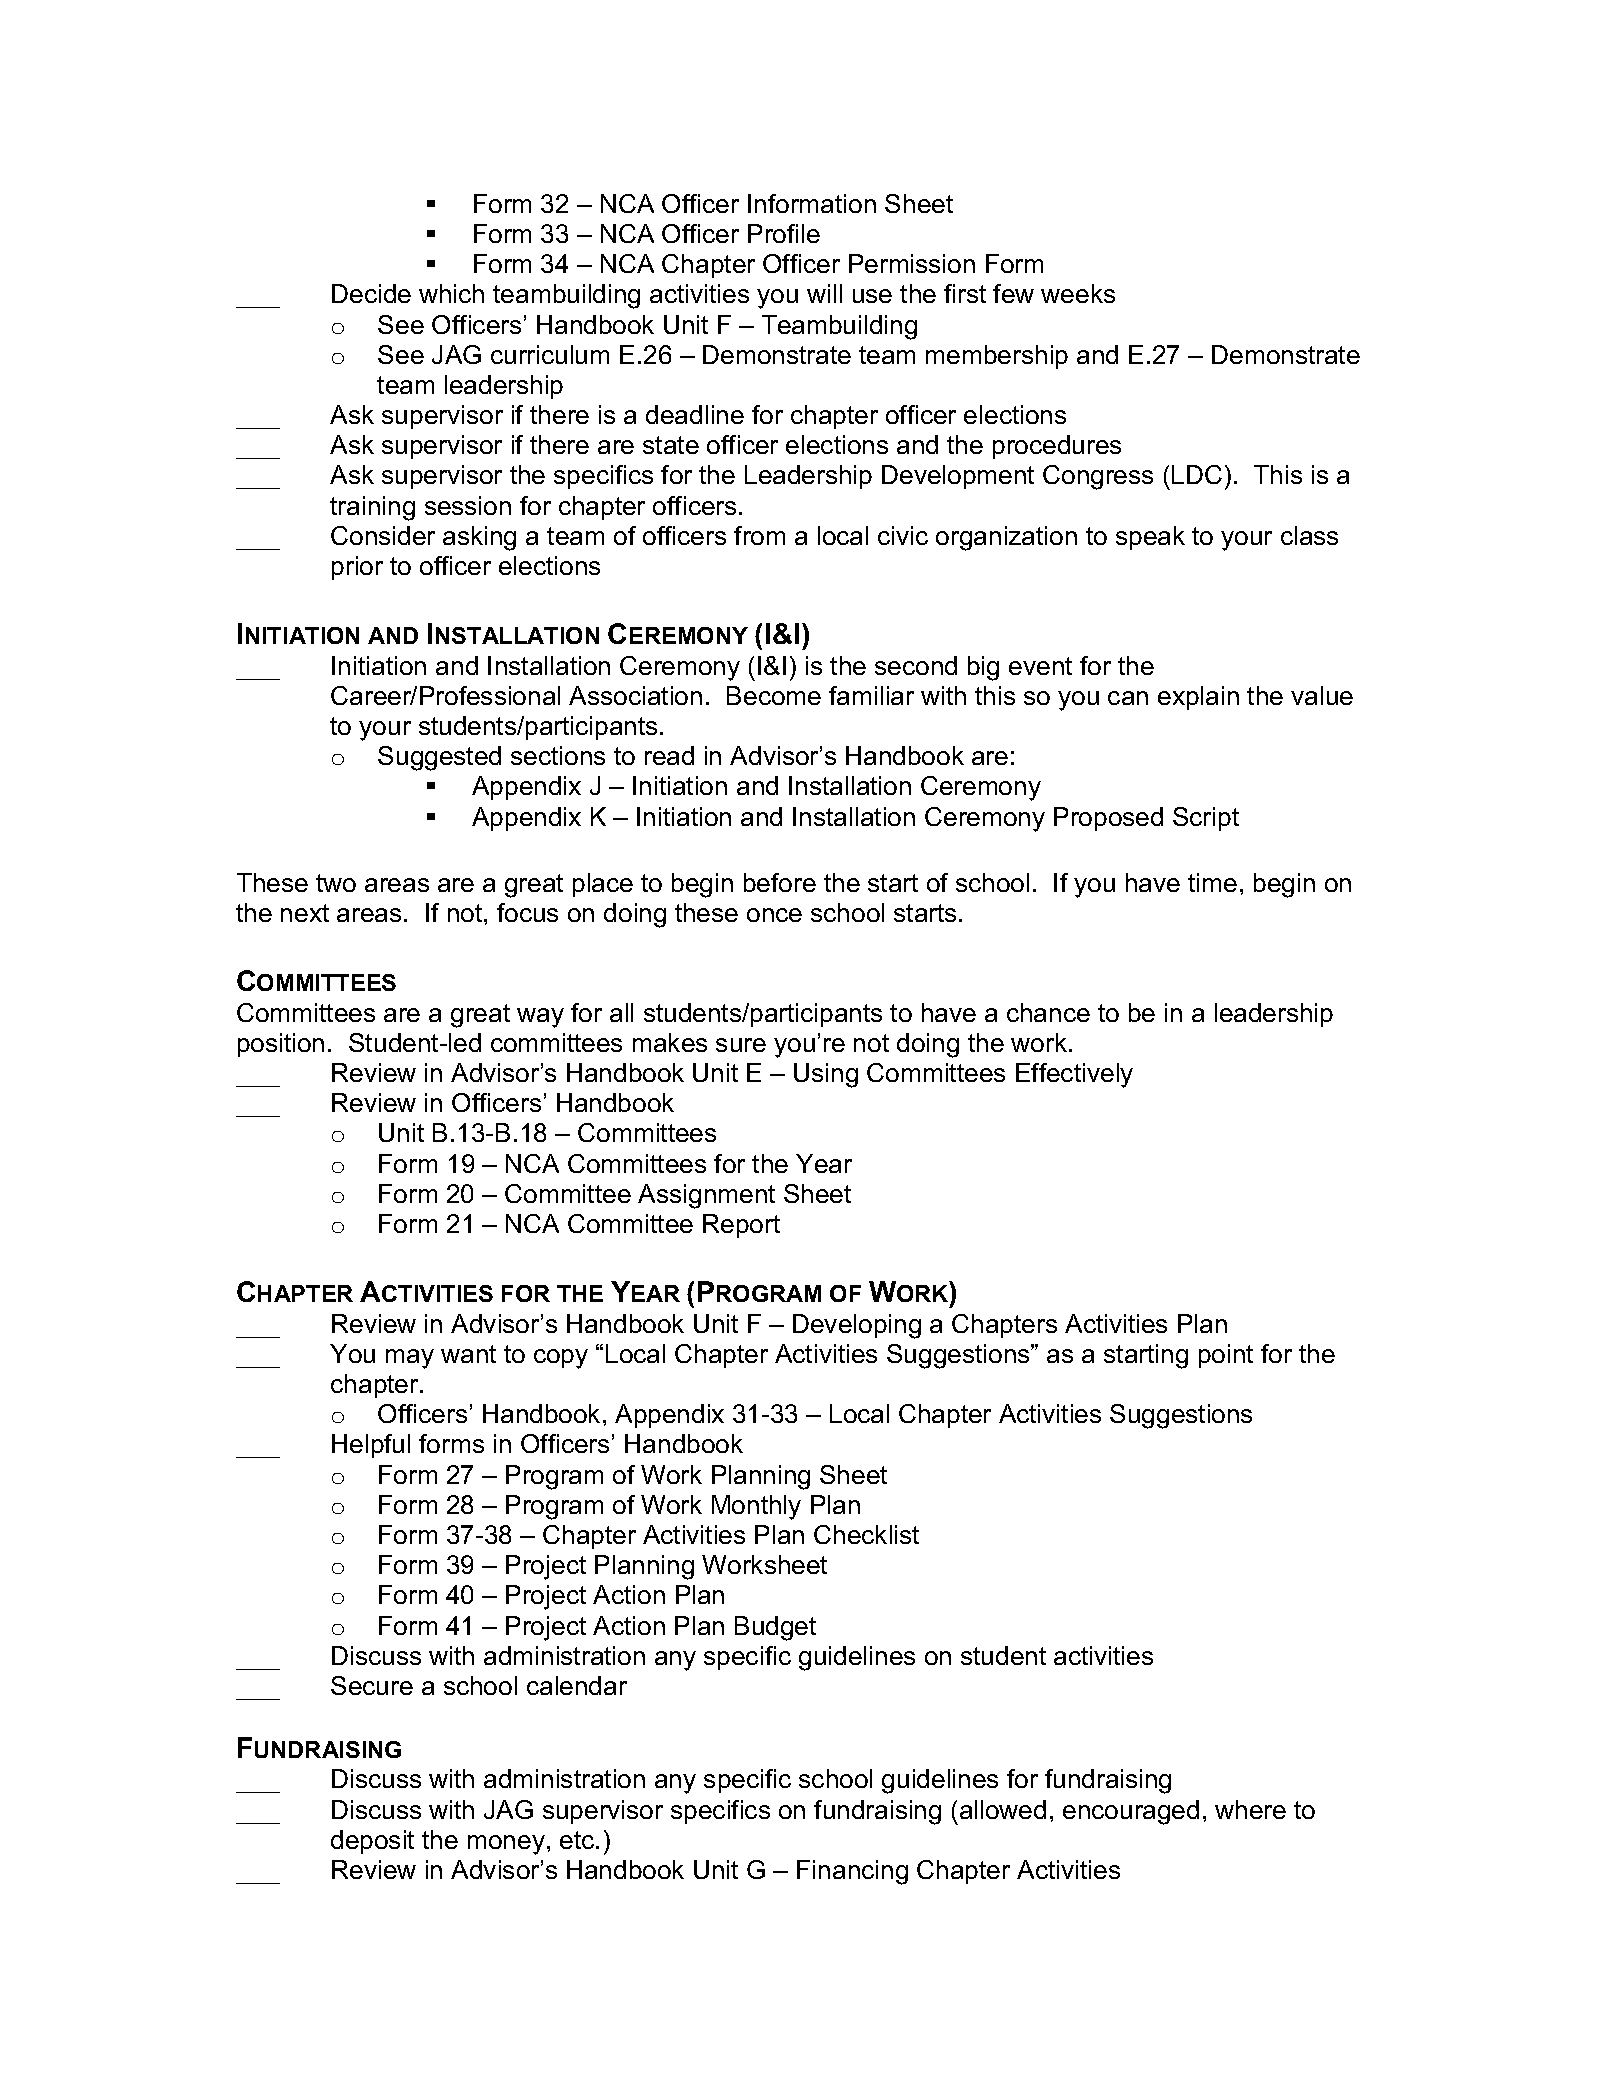 The width and height of the document is (1606, 2079). What do you see at coordinates (410, 1359) in the document?
I see `may` at bounding box center [410, 1359].
